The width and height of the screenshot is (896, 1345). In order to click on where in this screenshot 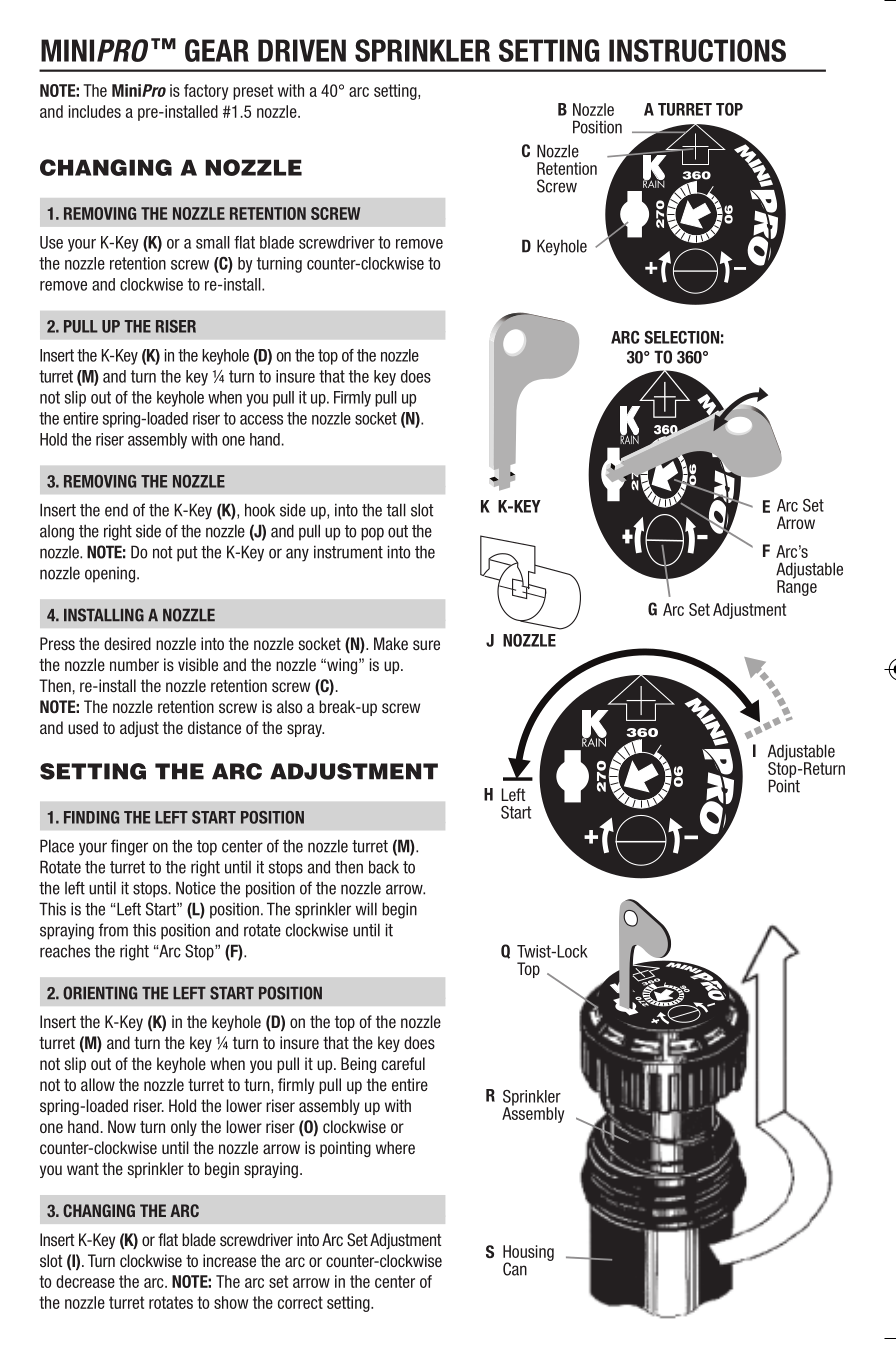, I will do `click(395, 1147)`.
